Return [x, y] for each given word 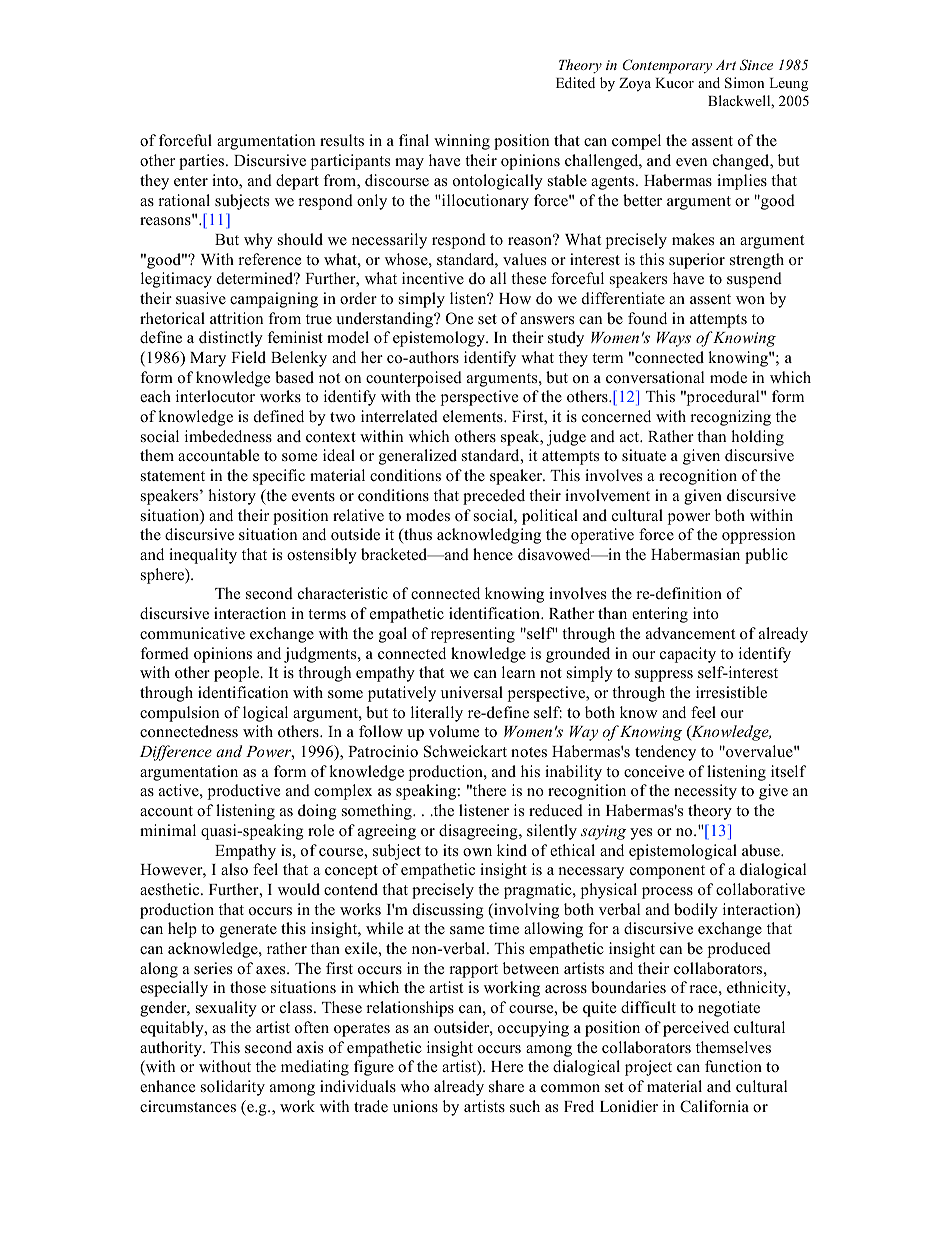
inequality [203, 556]
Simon [744, 83]
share [506, 1086]
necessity [705, 792]
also [234, 869]
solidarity [233, 1088]
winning [462, 142]
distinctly [231, 339]
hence [493, 554]
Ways [674, 339]
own [477, 852]
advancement [690, 633]
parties [203, 162]
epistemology [440, 339]
